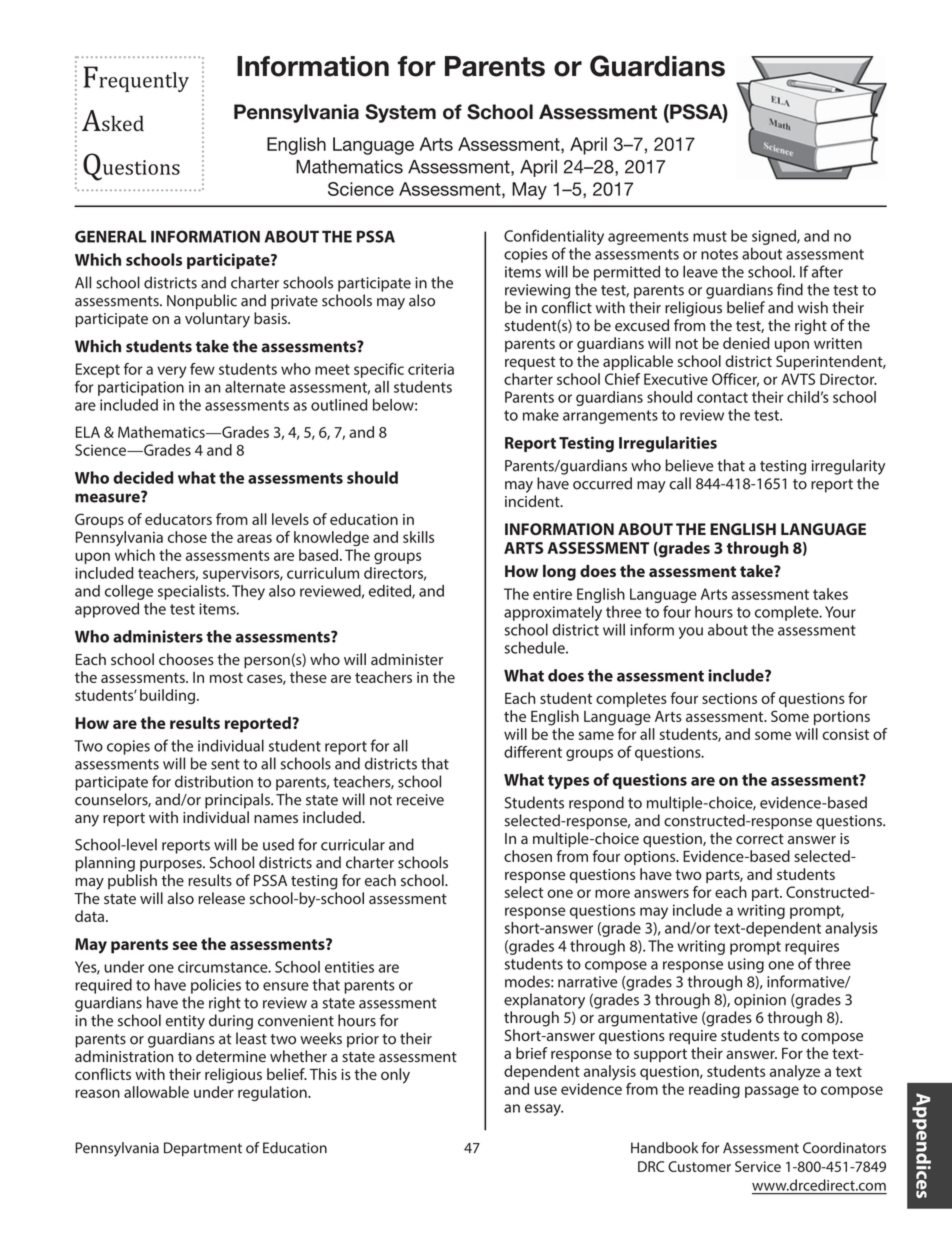 Image resolution: width=952 pixels, height=1233 pixels. Describe the element at coordinates (400, 113) in the screenshot. I see `System` at that location.
